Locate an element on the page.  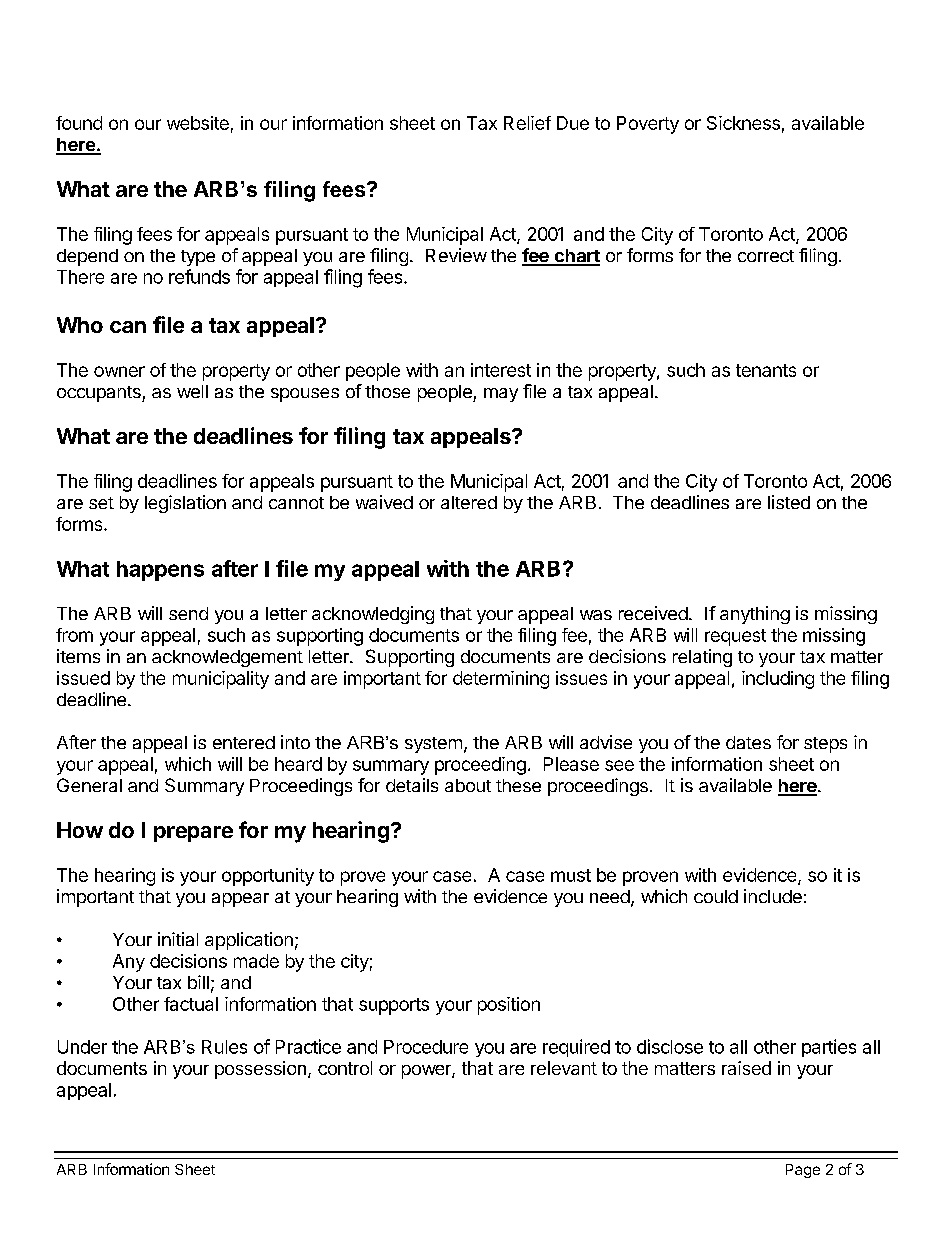
send is located at coordinates (188, 613).
